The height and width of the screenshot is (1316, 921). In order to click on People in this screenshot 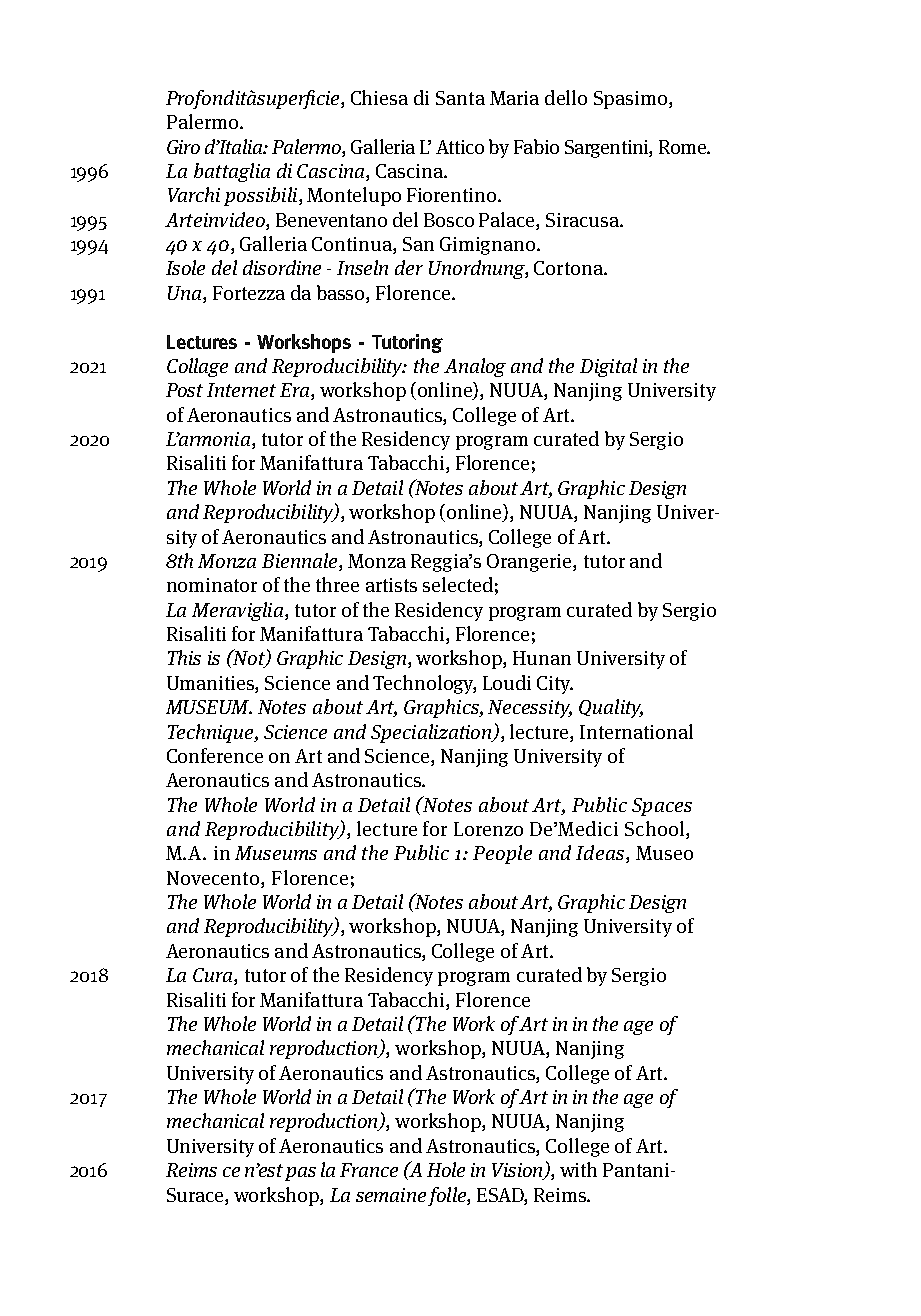, I will do `click(502, 854)`.
